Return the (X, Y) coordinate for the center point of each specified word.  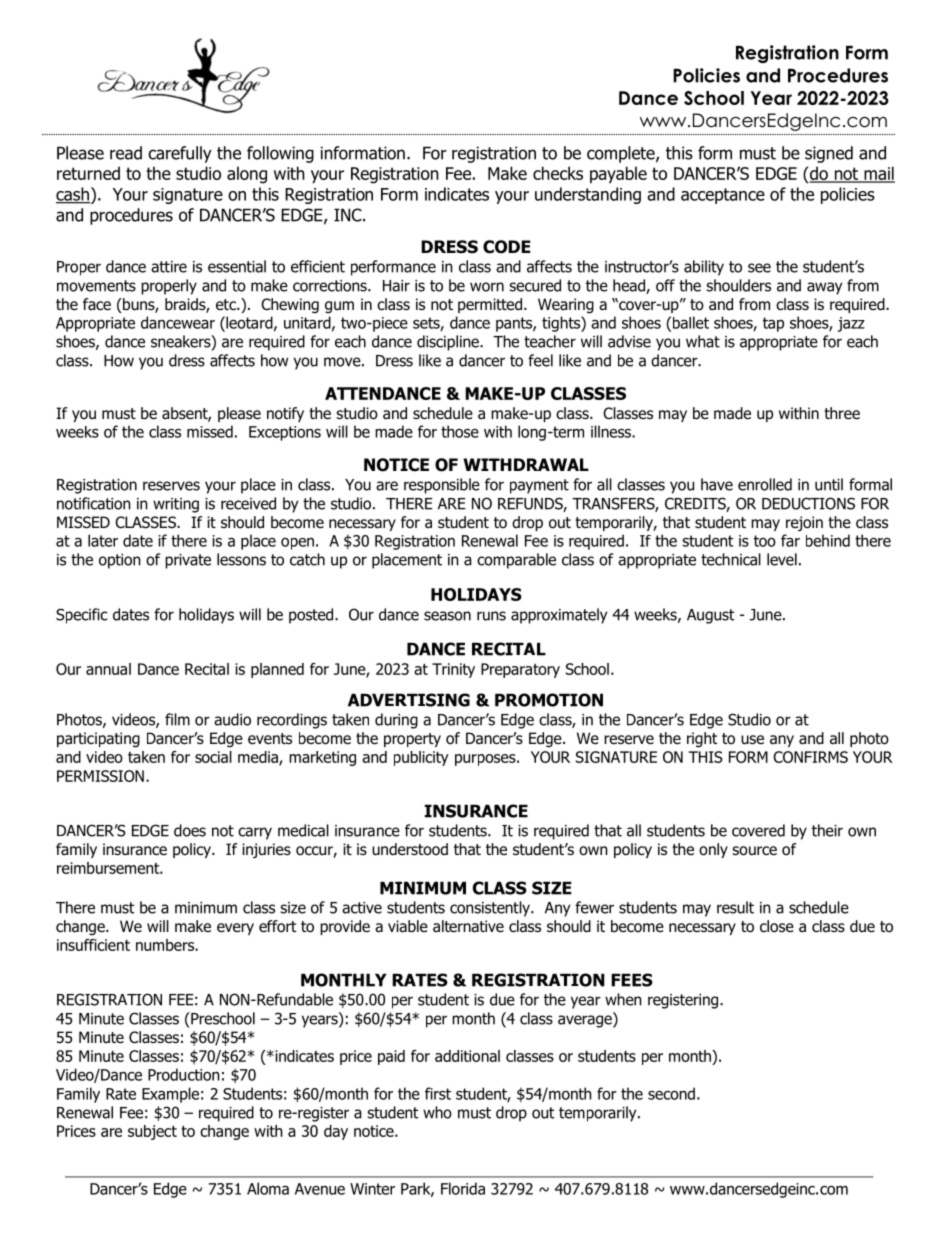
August (710, 616)
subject (152, 1132)
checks (558, 173)
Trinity (453, 670)
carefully (180, 154)
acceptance (723, 196)
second (671, 1093)
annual (108, 669)
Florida (463, 1188)
